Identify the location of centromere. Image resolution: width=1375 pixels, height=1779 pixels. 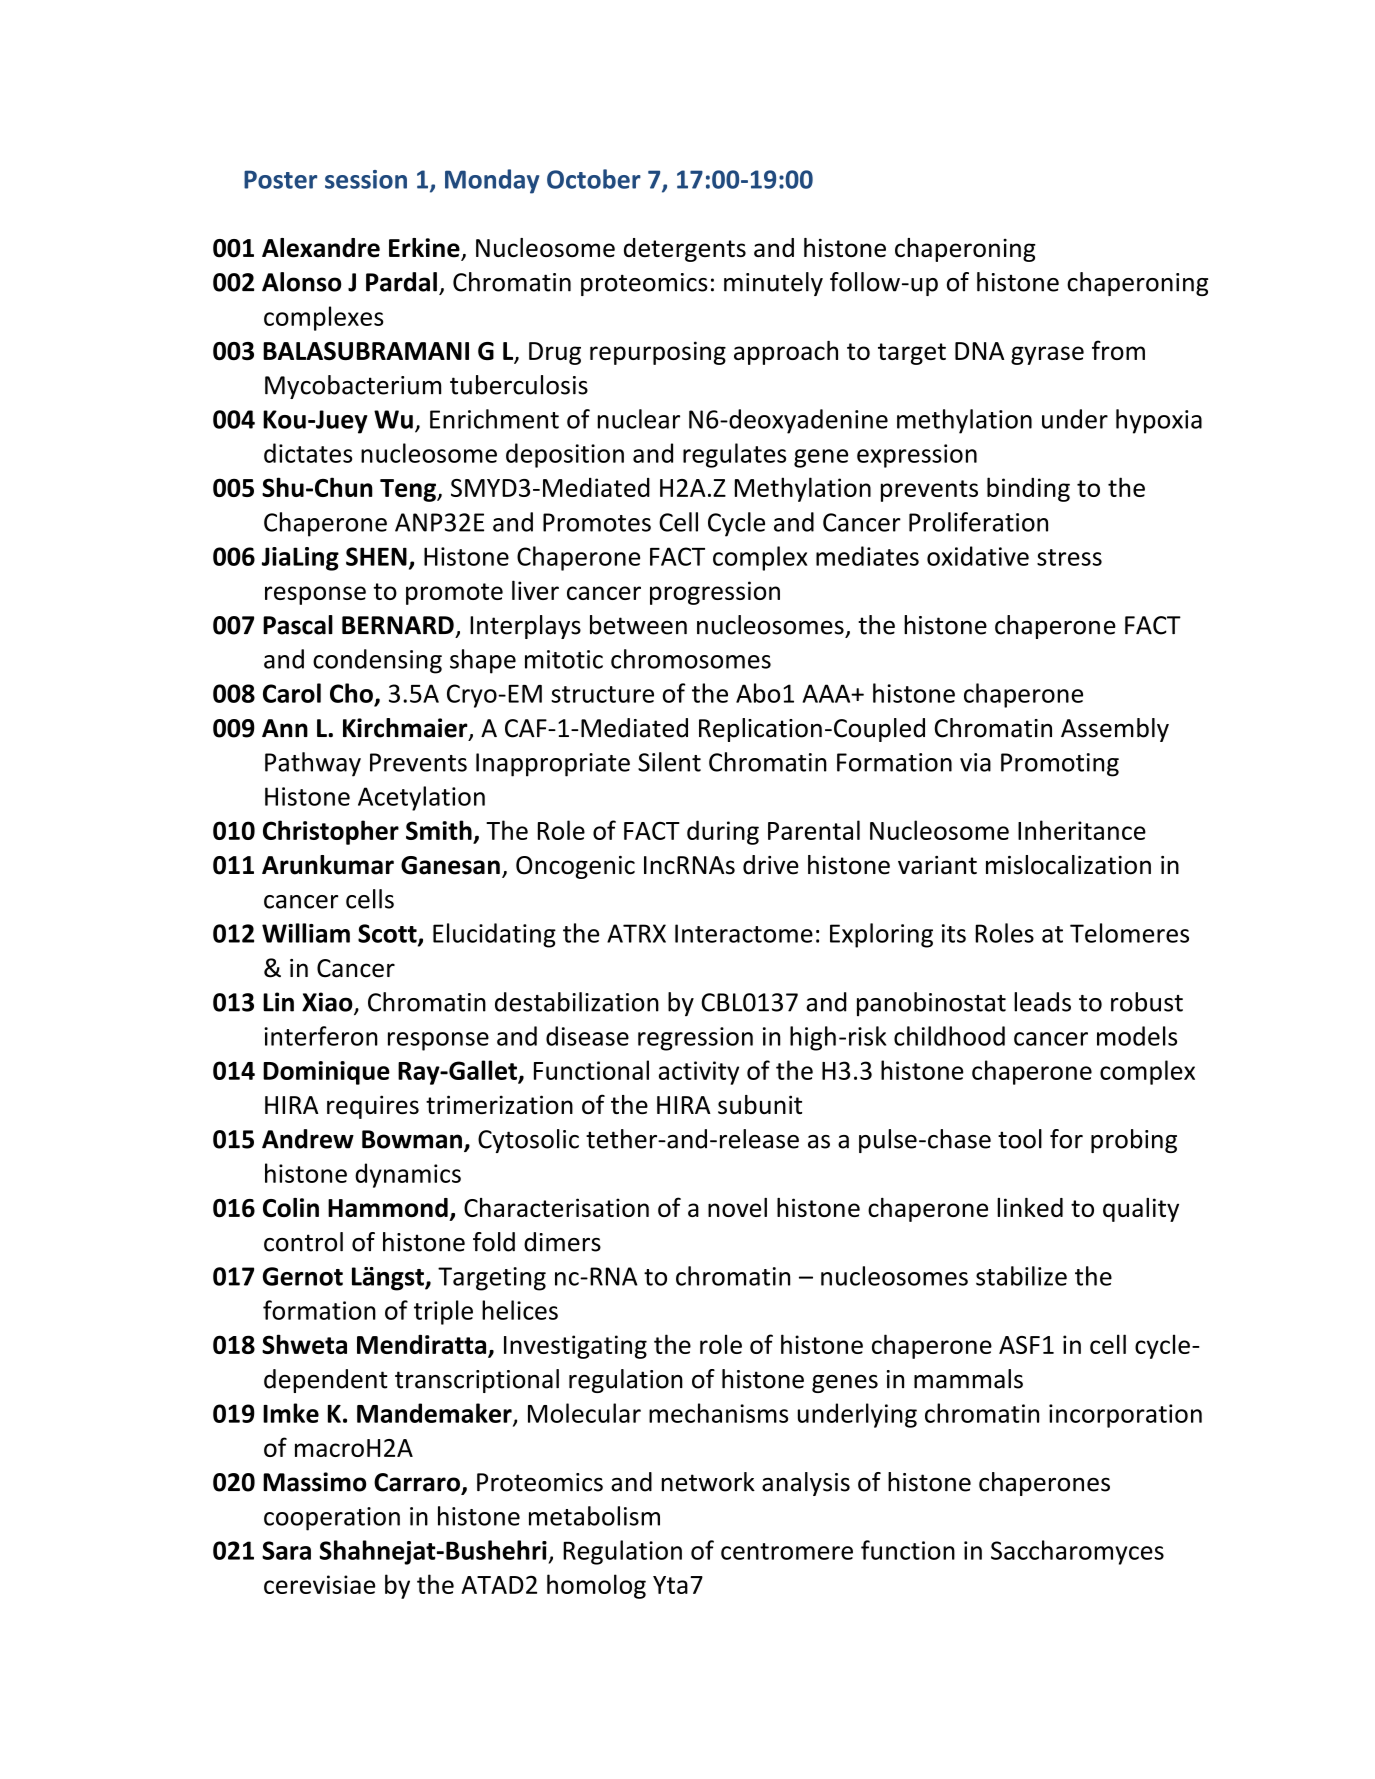
(787, 1551).
